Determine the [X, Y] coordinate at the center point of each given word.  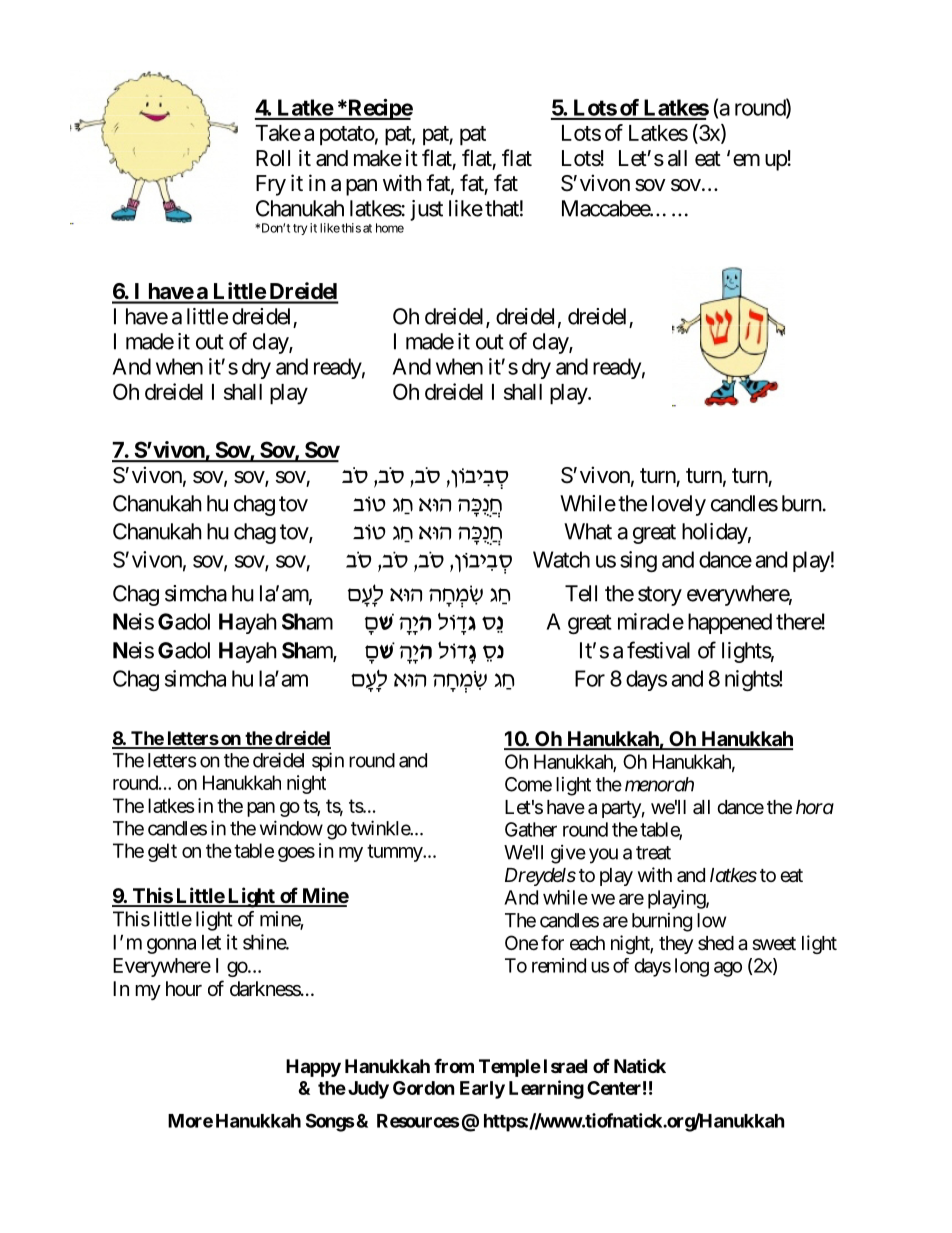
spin [328, 761]
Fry [271, 185]
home [390, 228]
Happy [313, 1068]
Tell [581, 593]
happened [730, 623]
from [454, 1066]
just [426, 210]
